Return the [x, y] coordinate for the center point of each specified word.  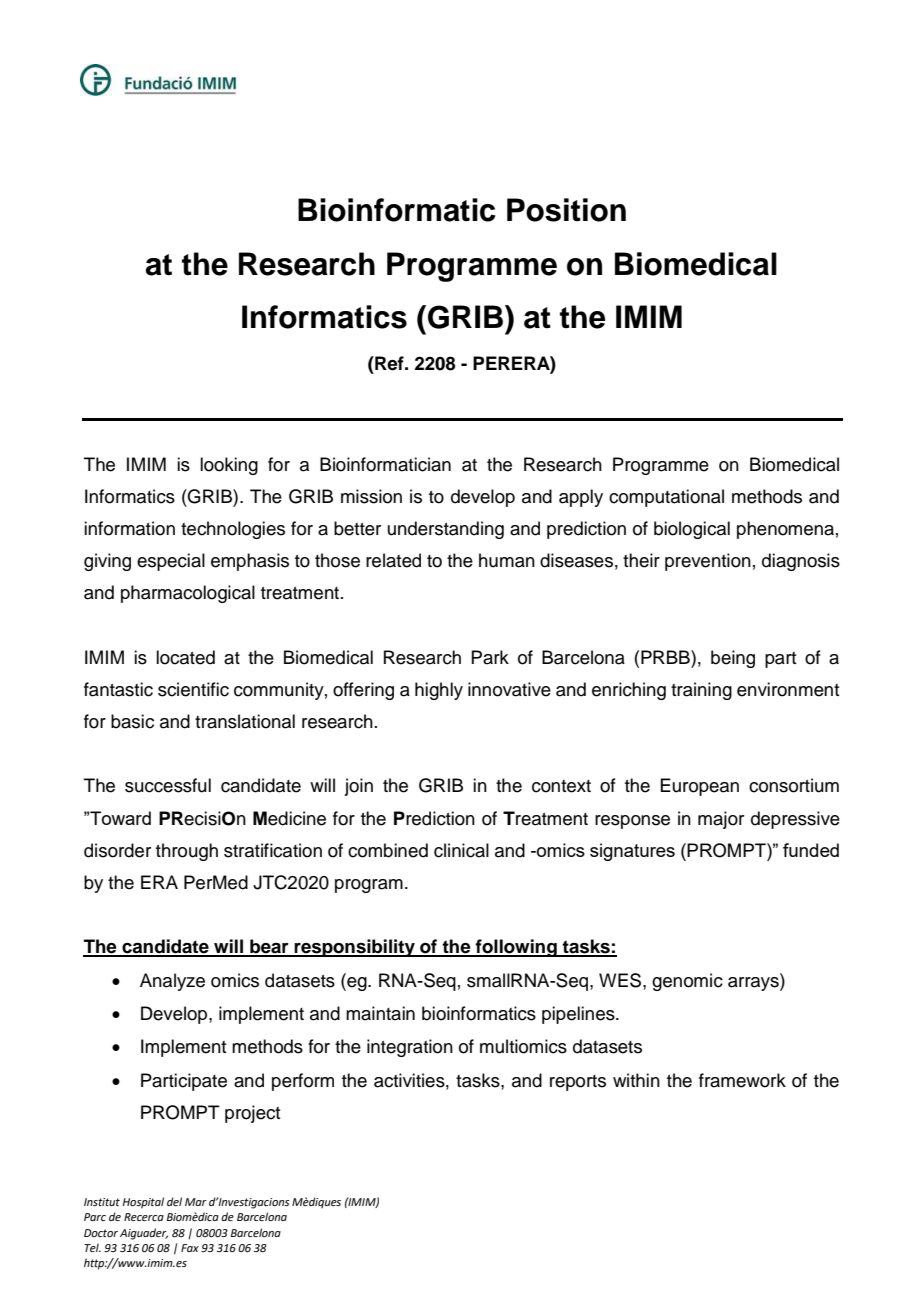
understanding [446, 530]
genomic [687, 982]
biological [692, 530]
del [174, 1201]
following [516, 948]
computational [666, 498]
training [701, 691]
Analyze [172, 982]
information [129, 528]
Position [566, 210]
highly [439, 691]
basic [132, 721]
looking [229, 466]
